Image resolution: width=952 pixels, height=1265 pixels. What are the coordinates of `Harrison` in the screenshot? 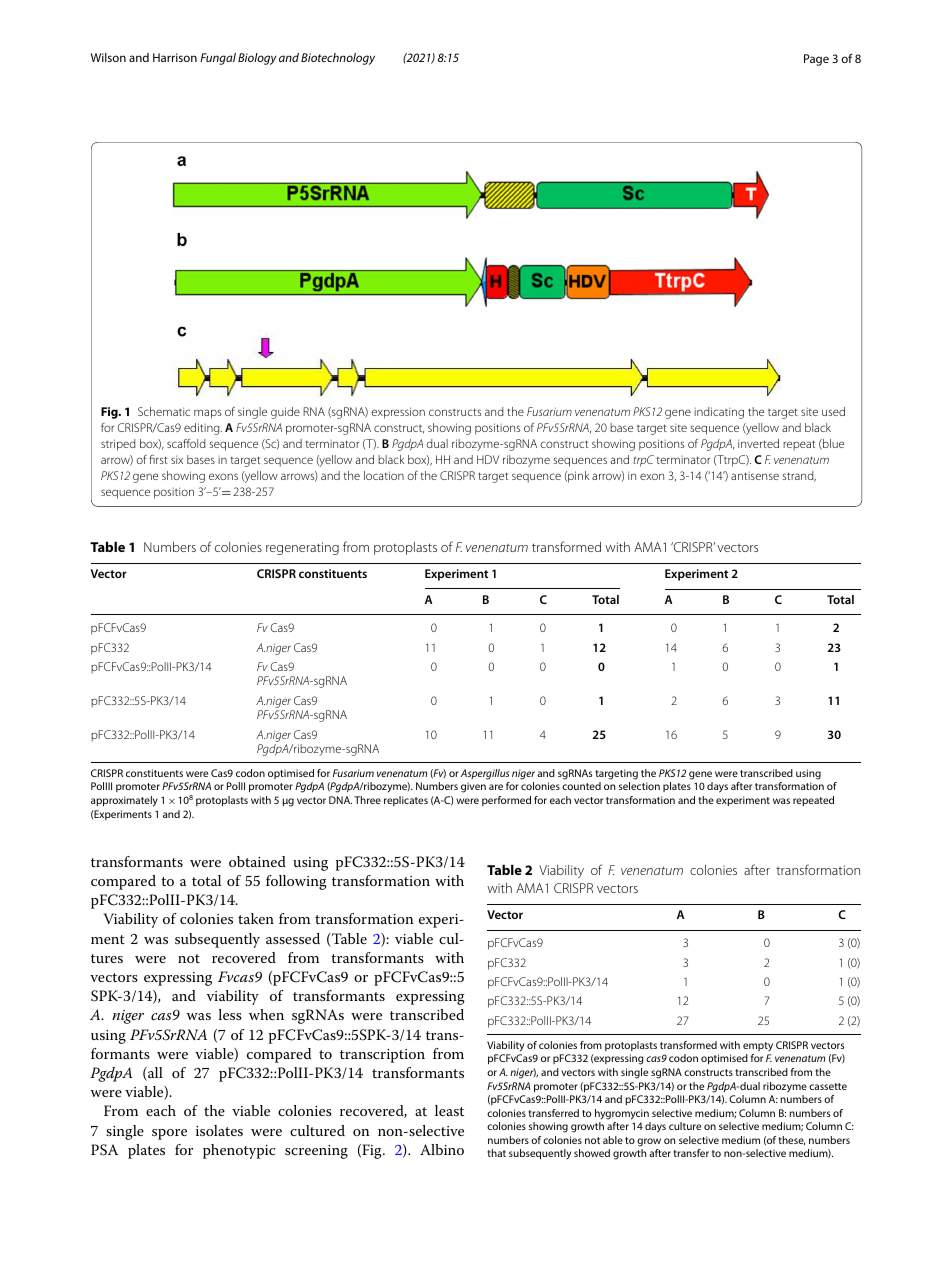 It's located at (175, 57).
